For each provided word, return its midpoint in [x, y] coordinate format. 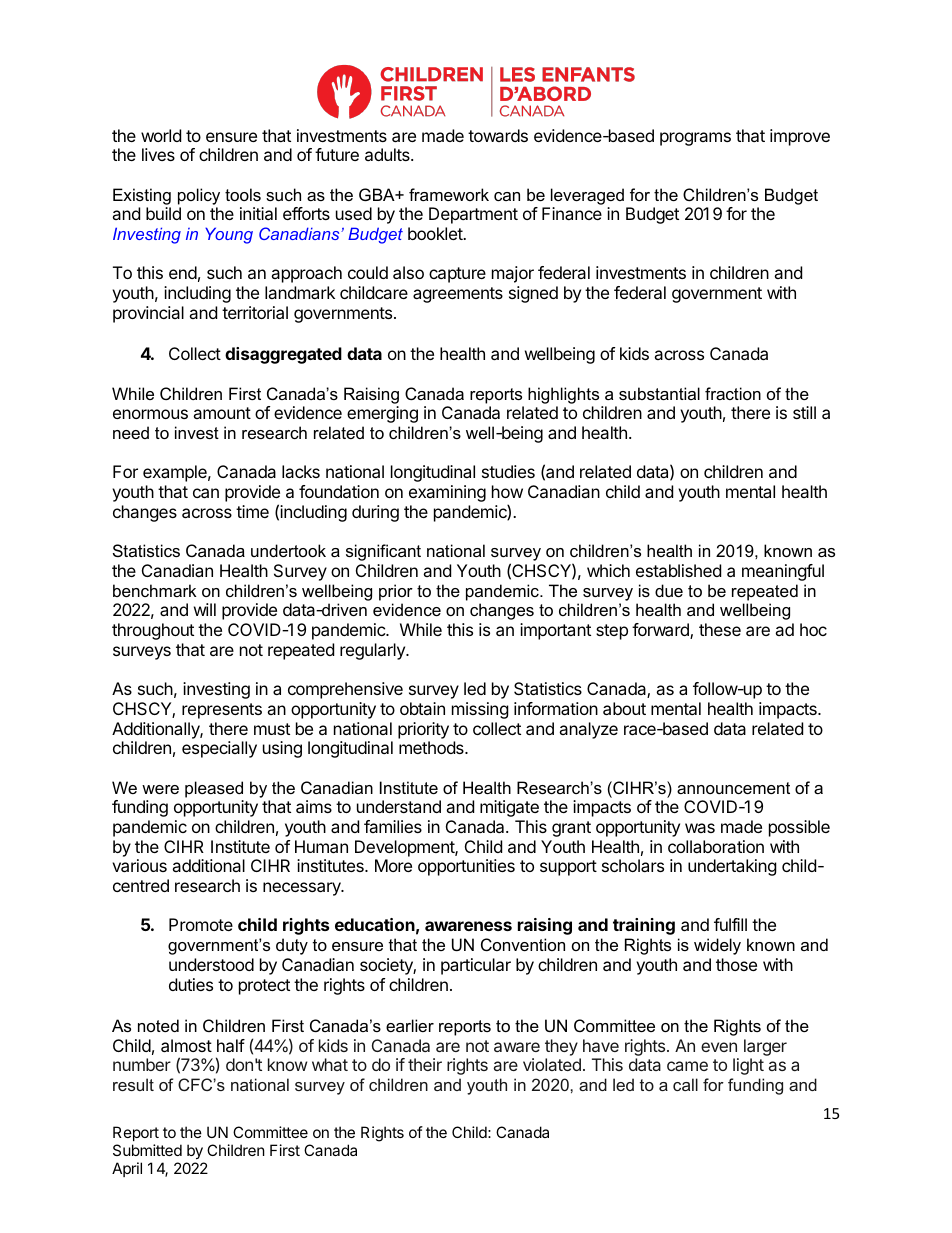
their [425, 1064]
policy [199, 196]
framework [449, 194]
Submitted [147, 1150]
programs [695, 139]
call [685, 1084]
